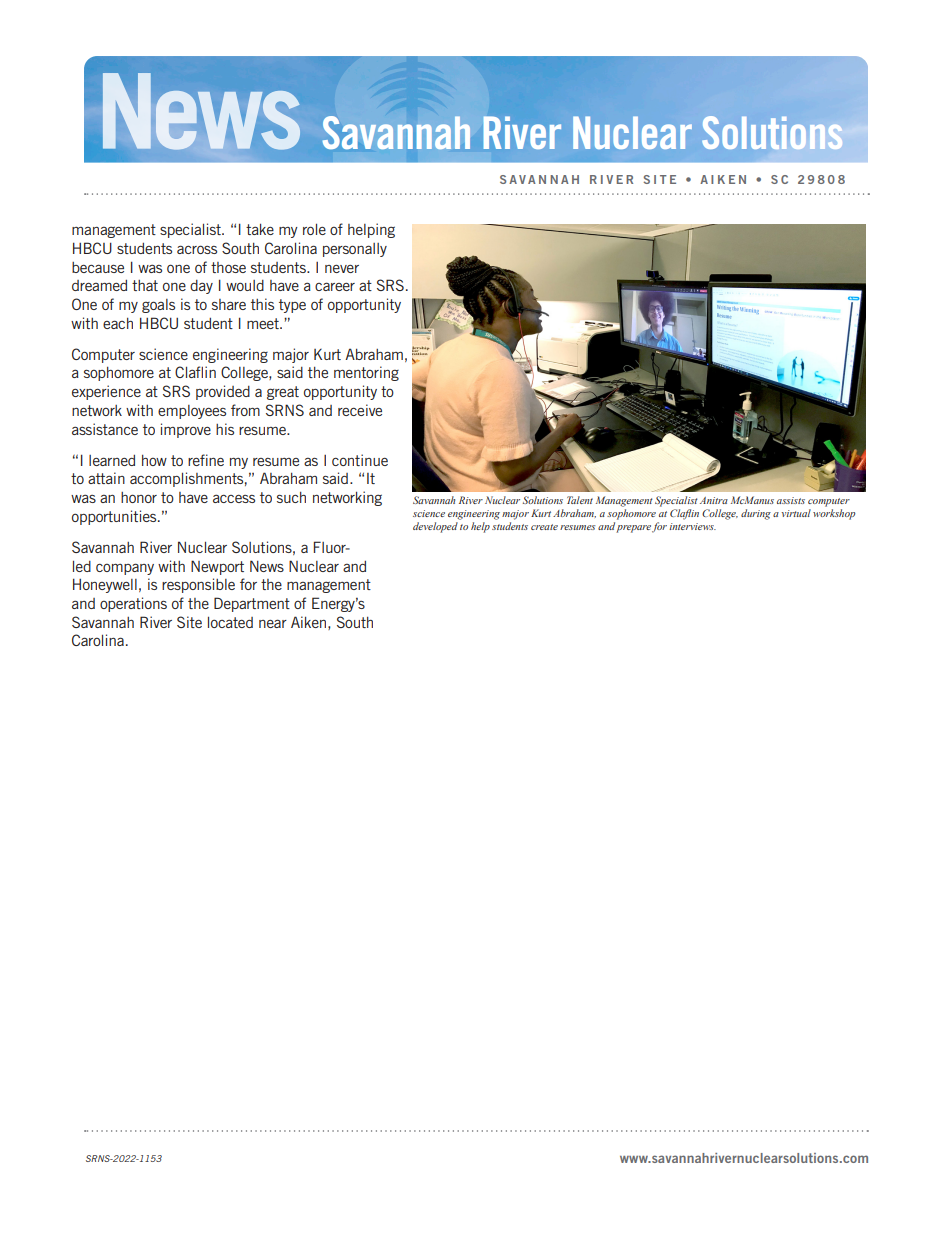 The width and height of the screenshot is (952, 1233). What do you see at coordinates (197, 249) in the screenshot?
I see `across` at bounding box center [197, 249].
